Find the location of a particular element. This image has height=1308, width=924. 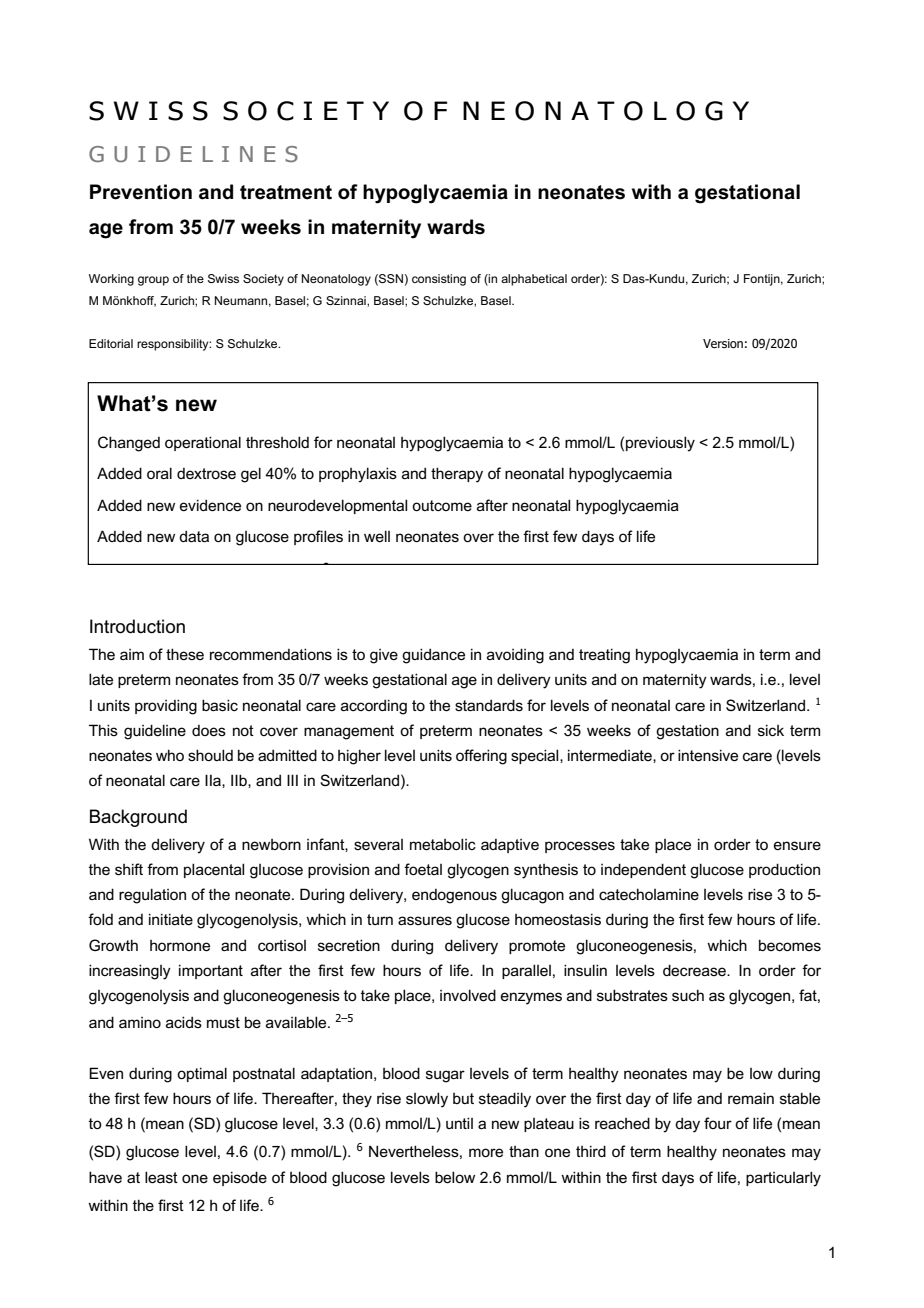

data is located at coordinates (194, 536).
